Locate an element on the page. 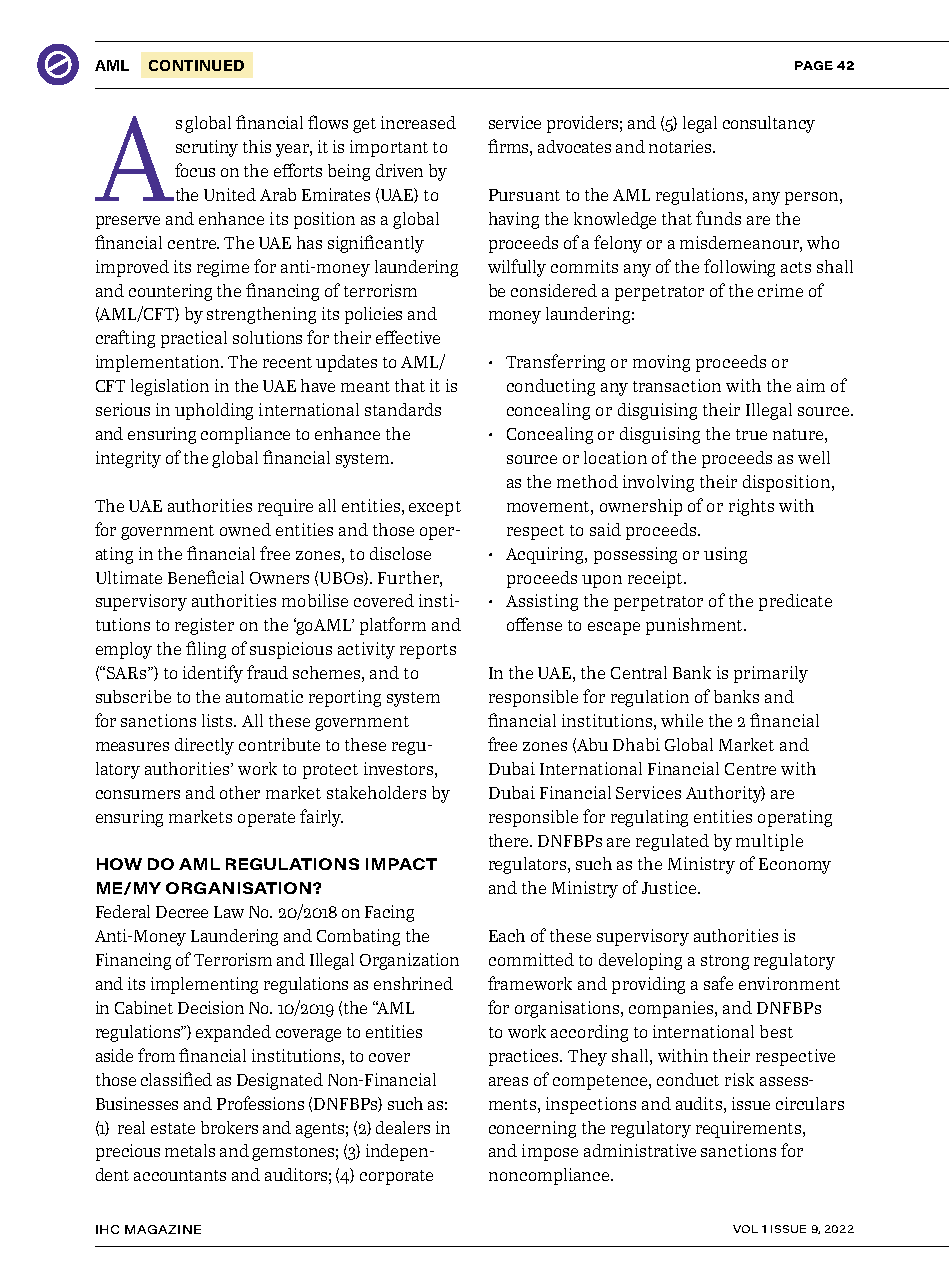 The height and width of the image is (1288, 949). strong is located at coordinates (725, 962).
